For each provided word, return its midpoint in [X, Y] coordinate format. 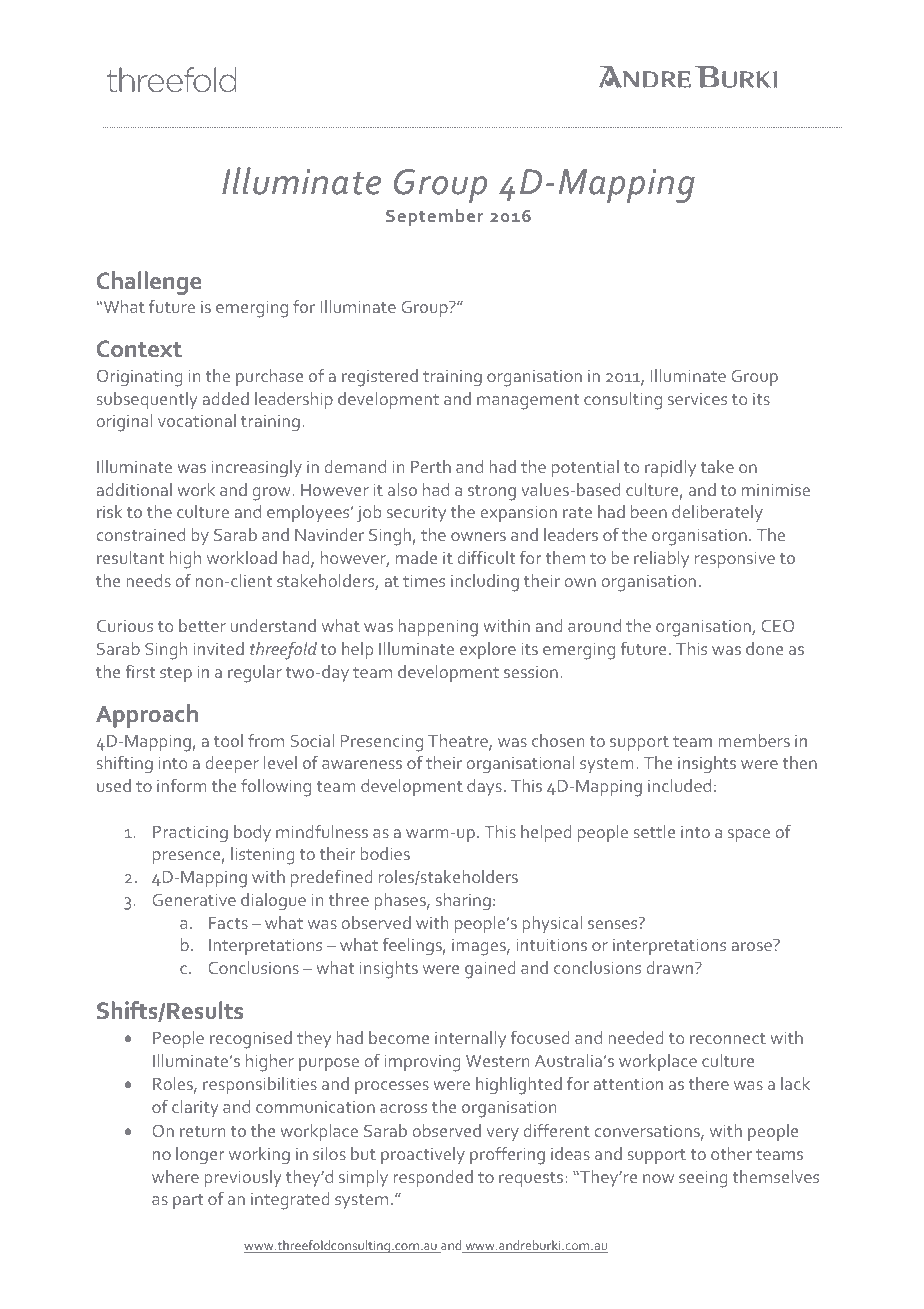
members [754, 740]
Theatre [459, 742]
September [435, 217]
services [697, 399]
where [175, 1176]
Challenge [149, 283]
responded [433, 1178]
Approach [147, 716]
